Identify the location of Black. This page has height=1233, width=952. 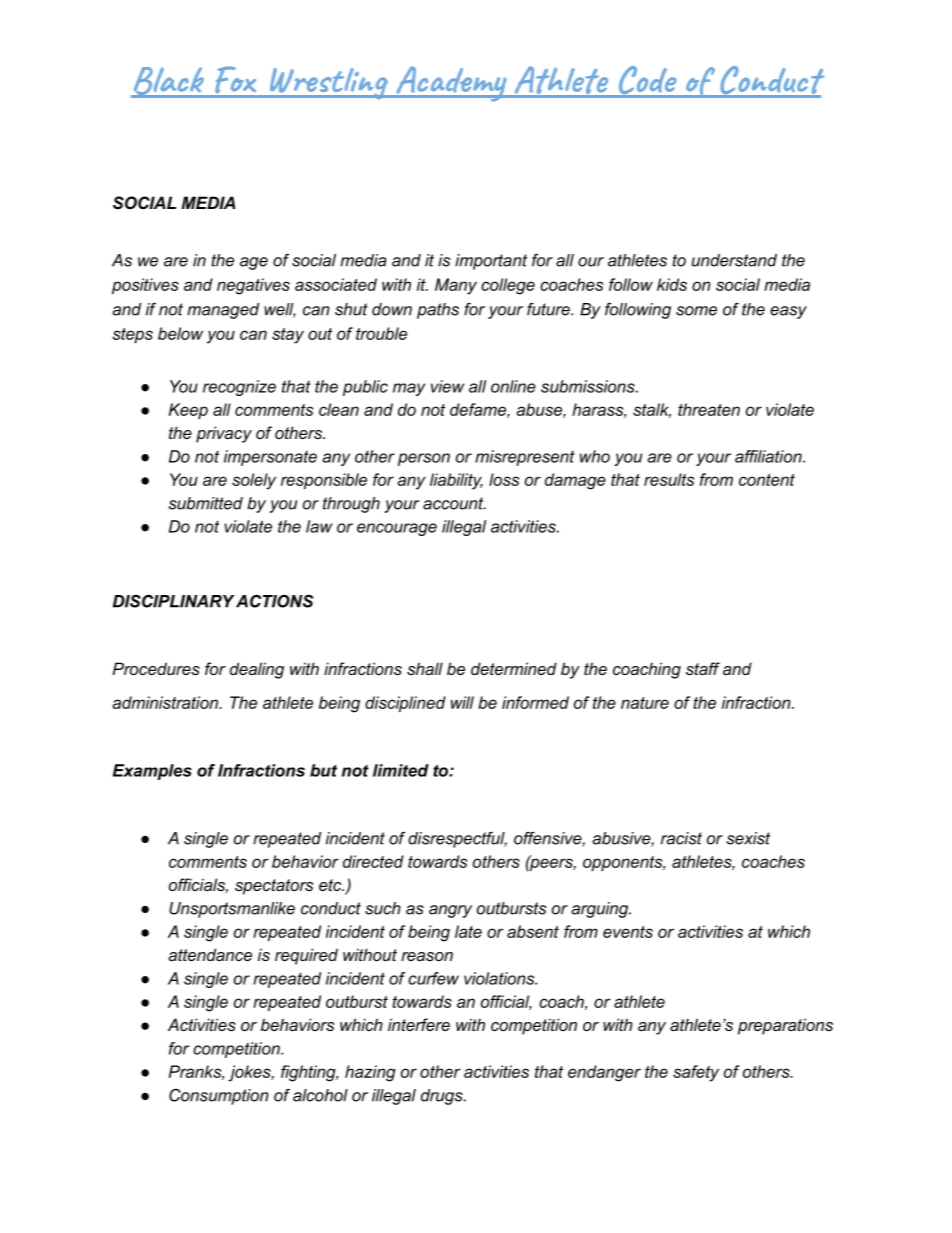
(169, 82).
